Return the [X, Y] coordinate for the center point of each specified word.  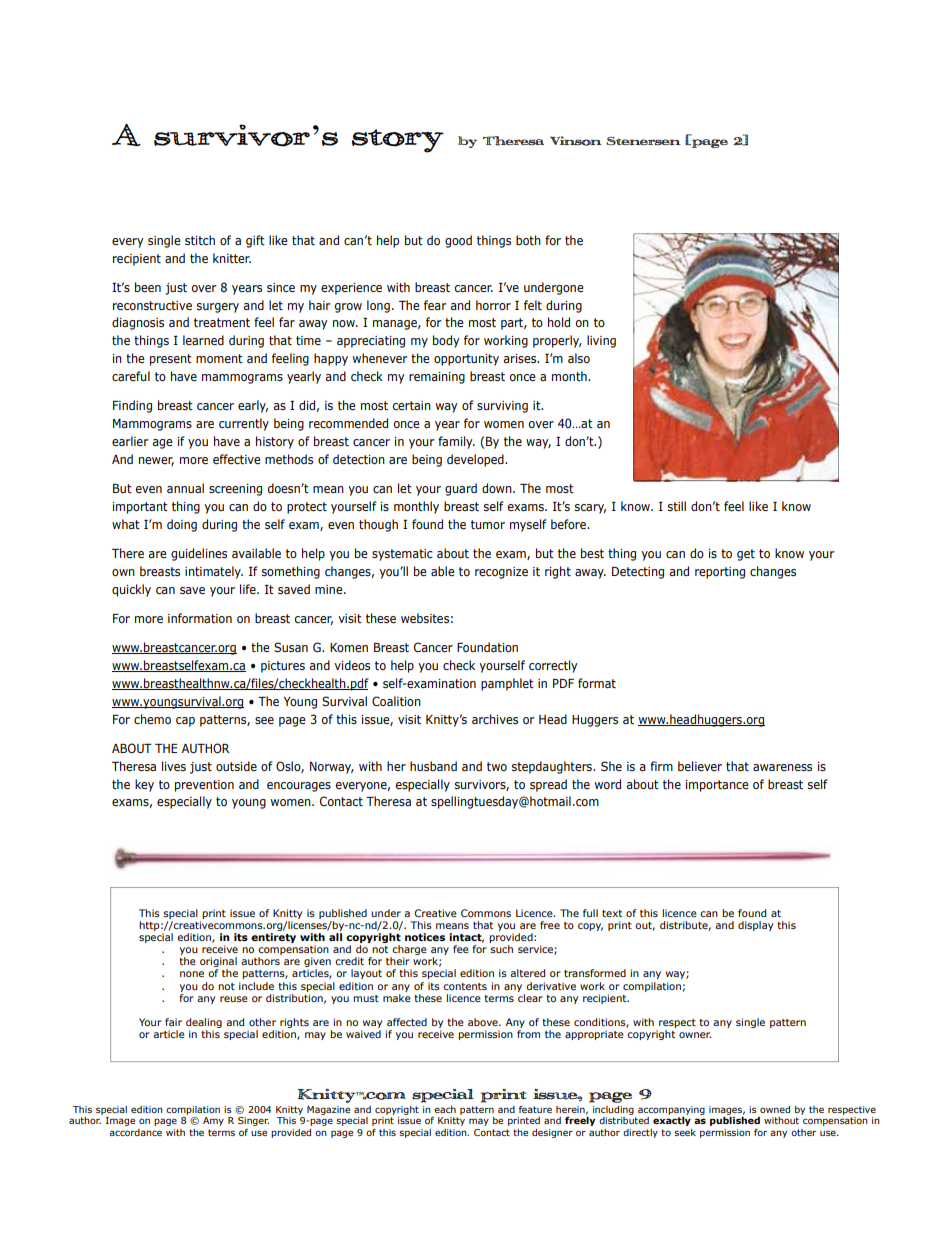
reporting [720, 573]
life [249, 589]
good [458, 241]
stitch [200, 240]
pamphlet [507, 684]
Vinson [576, 141]
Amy [213, 1121]
